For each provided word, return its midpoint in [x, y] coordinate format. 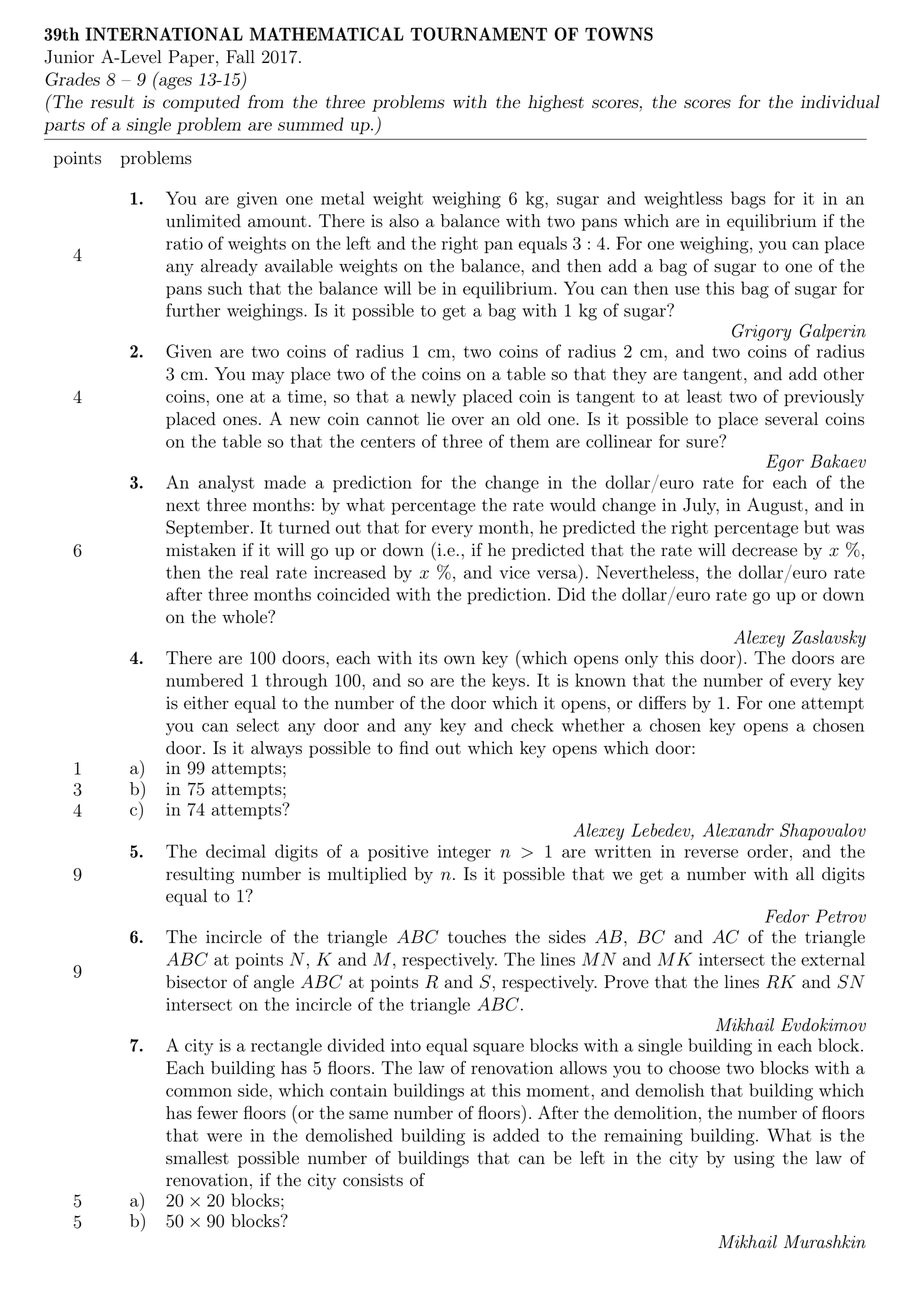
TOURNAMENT [478, 34]
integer [464, 853]
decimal [236, 851]
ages [175, 83]
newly [433, 398]
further [193, 310]
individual [840, 102]
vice [514, 572]
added [516, 1135]
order [767, 851]
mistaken [201, 550]
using [754, 1159]
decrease [764, 550]
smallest [197, 1158]
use [687, 290]
